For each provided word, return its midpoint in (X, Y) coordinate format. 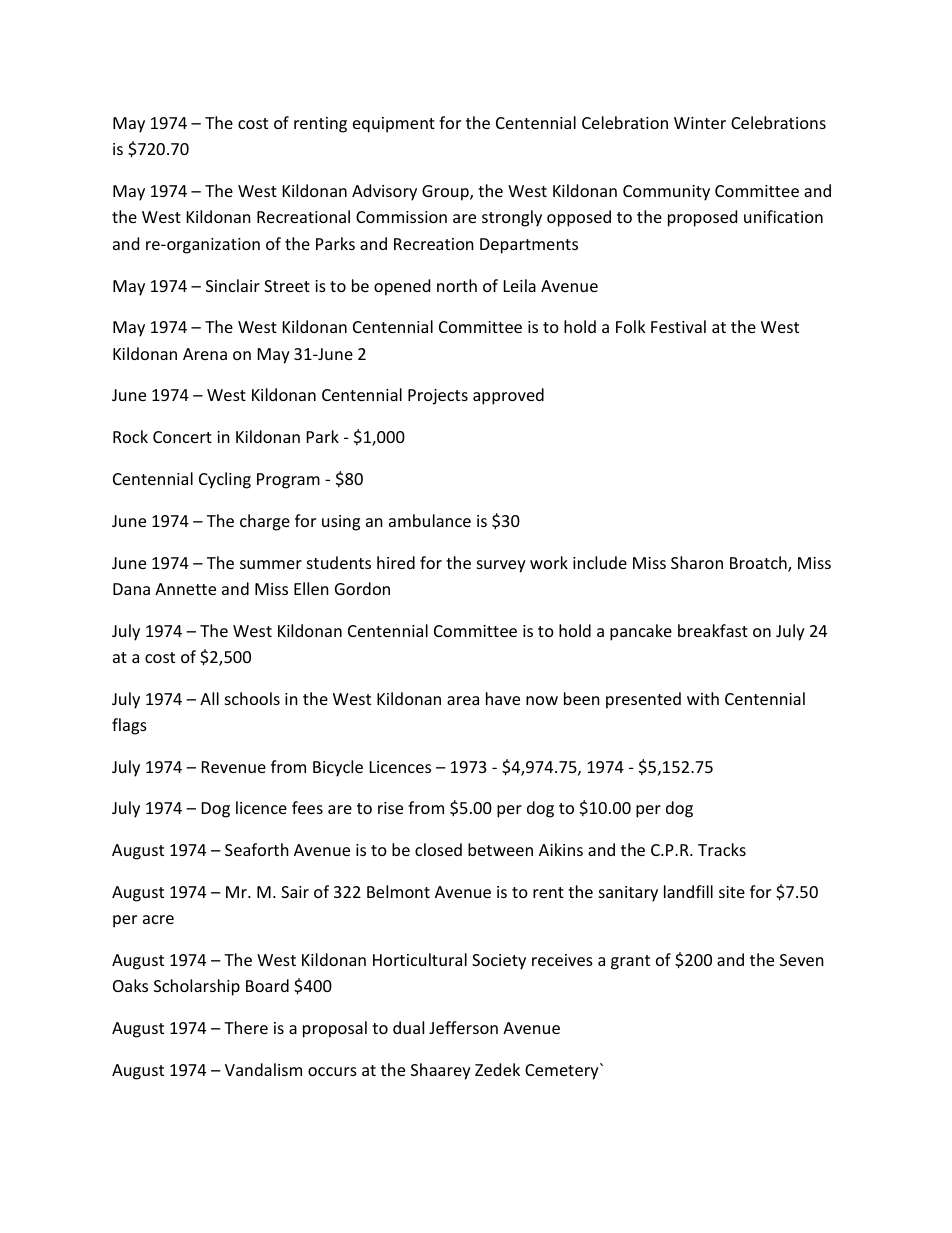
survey (501, 566)
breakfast (713, 630)
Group (446, 193)
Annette (185, 589)
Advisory (384, 192)
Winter (700, 123)
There (246, 1027)
